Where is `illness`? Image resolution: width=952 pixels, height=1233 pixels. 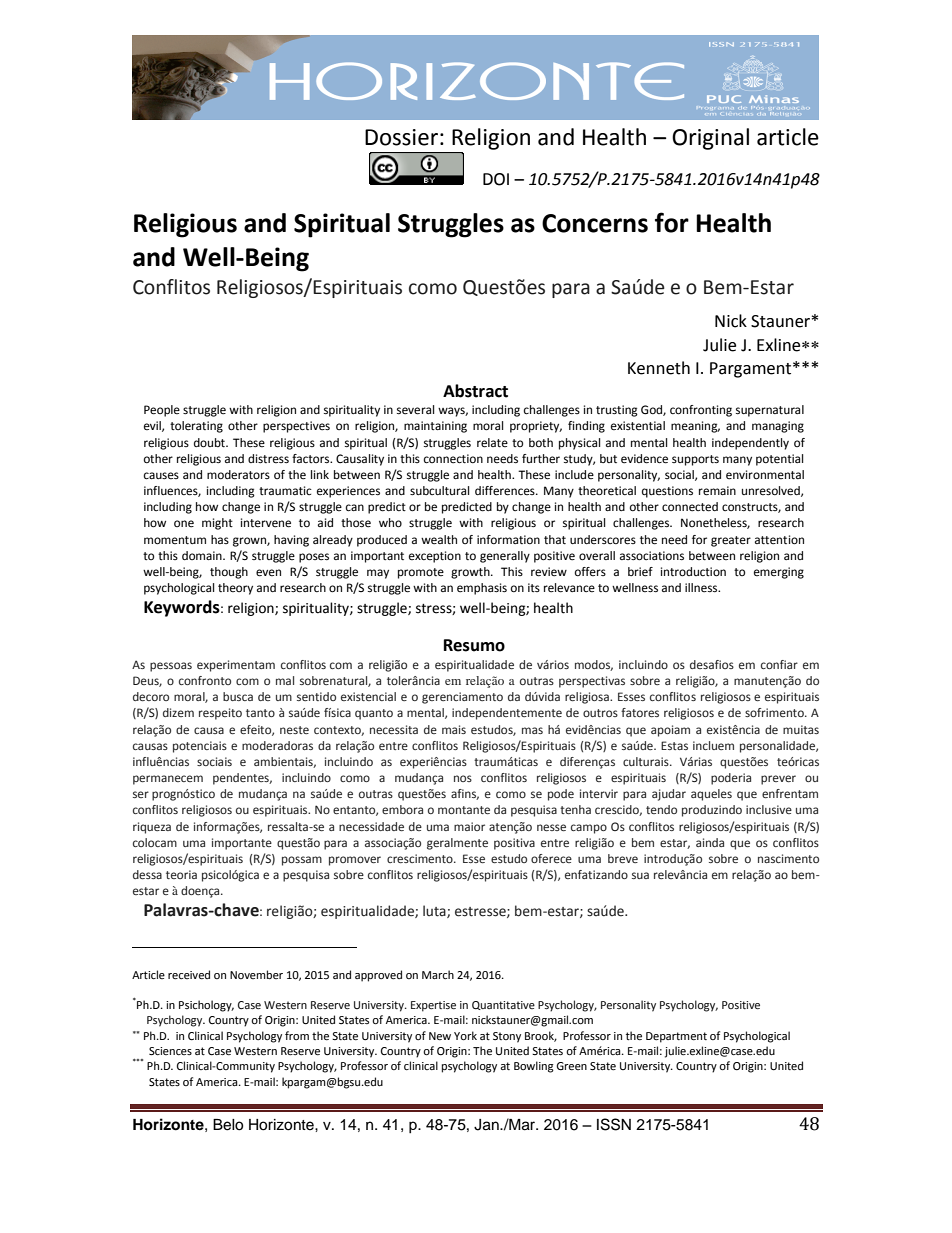 illness is located at coordinates (702, 588).
